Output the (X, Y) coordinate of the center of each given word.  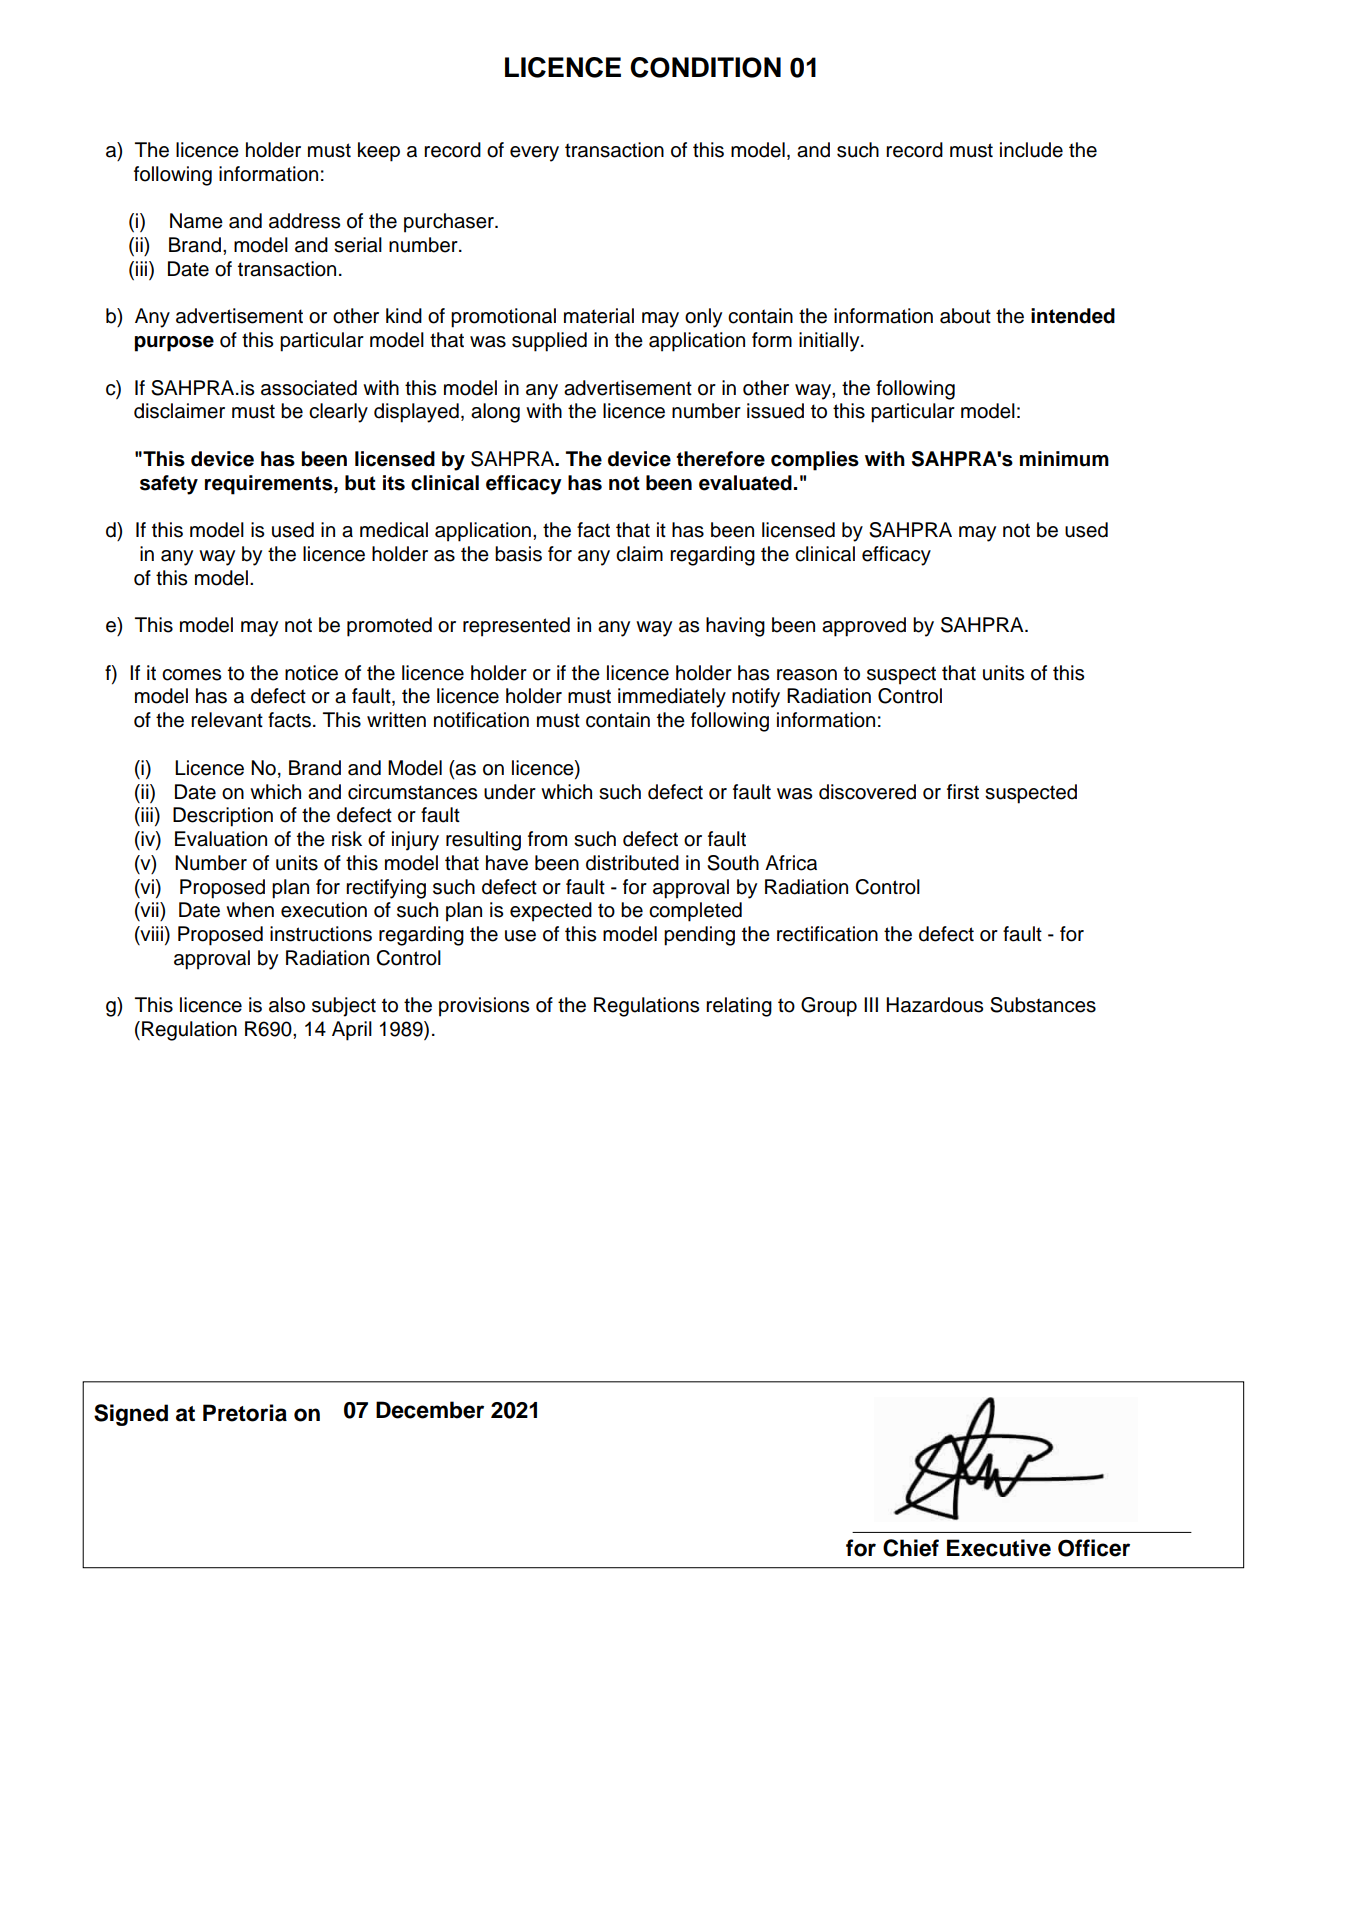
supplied (549, 342)
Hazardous (934, 1005)
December (430, 1410)
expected (551, 912)
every (534, 154)
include (1031, 150)
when (250, 910)
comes (191, 675)
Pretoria (245, 1413)
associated (309, 388)
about (965, 316)
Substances (1043, 1005)
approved (864, 627)
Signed (131, 1415)
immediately (672, 698)
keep (379, 152)
